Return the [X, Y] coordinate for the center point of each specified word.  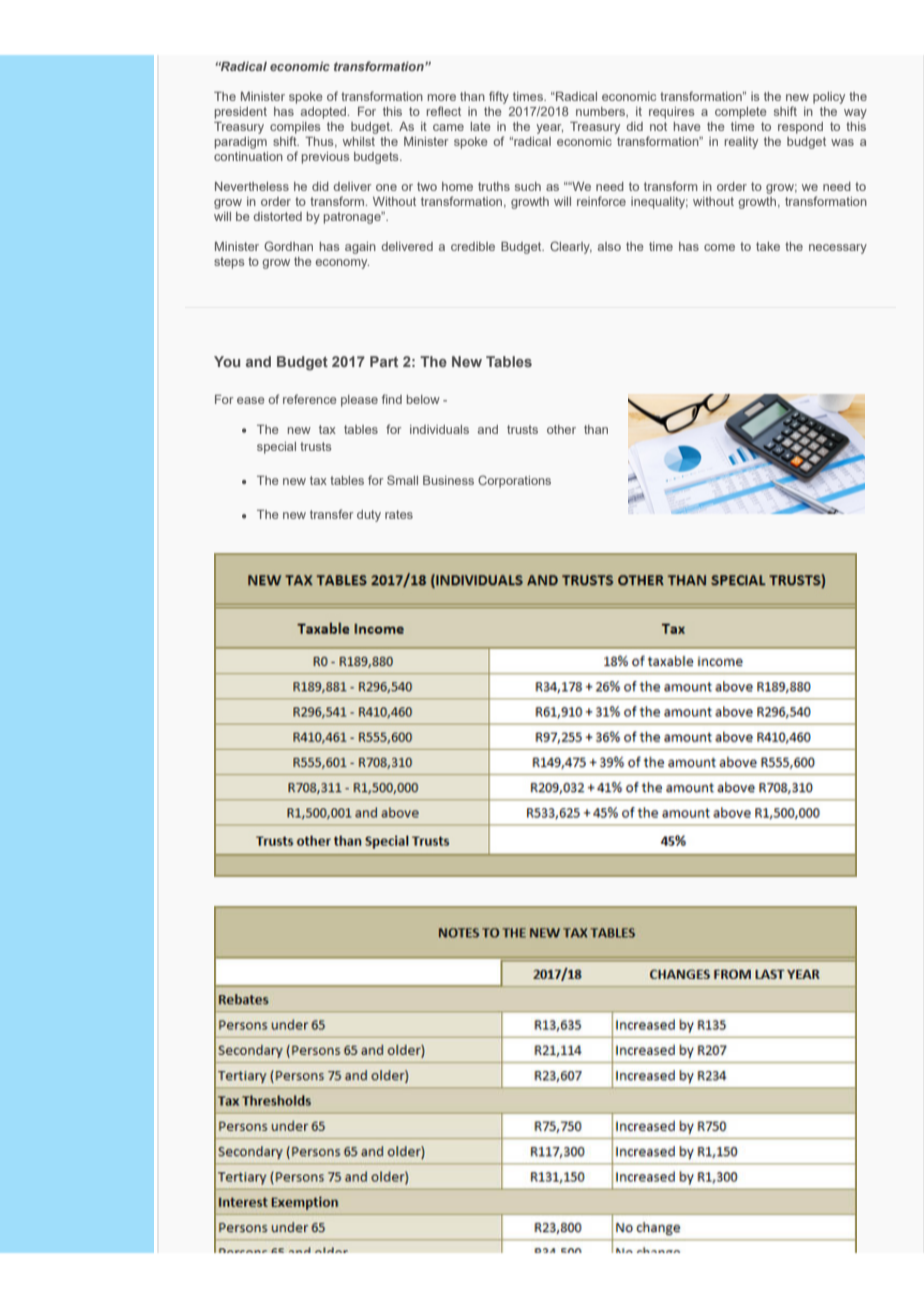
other [561, 429]
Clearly [571, 247]
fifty [499, 97]
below [423, 399]
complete [740, 113]
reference [309, 399]
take [768, 246]
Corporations [514, 481]
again [360, 248]
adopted [325, 113]
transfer [331, 514]
